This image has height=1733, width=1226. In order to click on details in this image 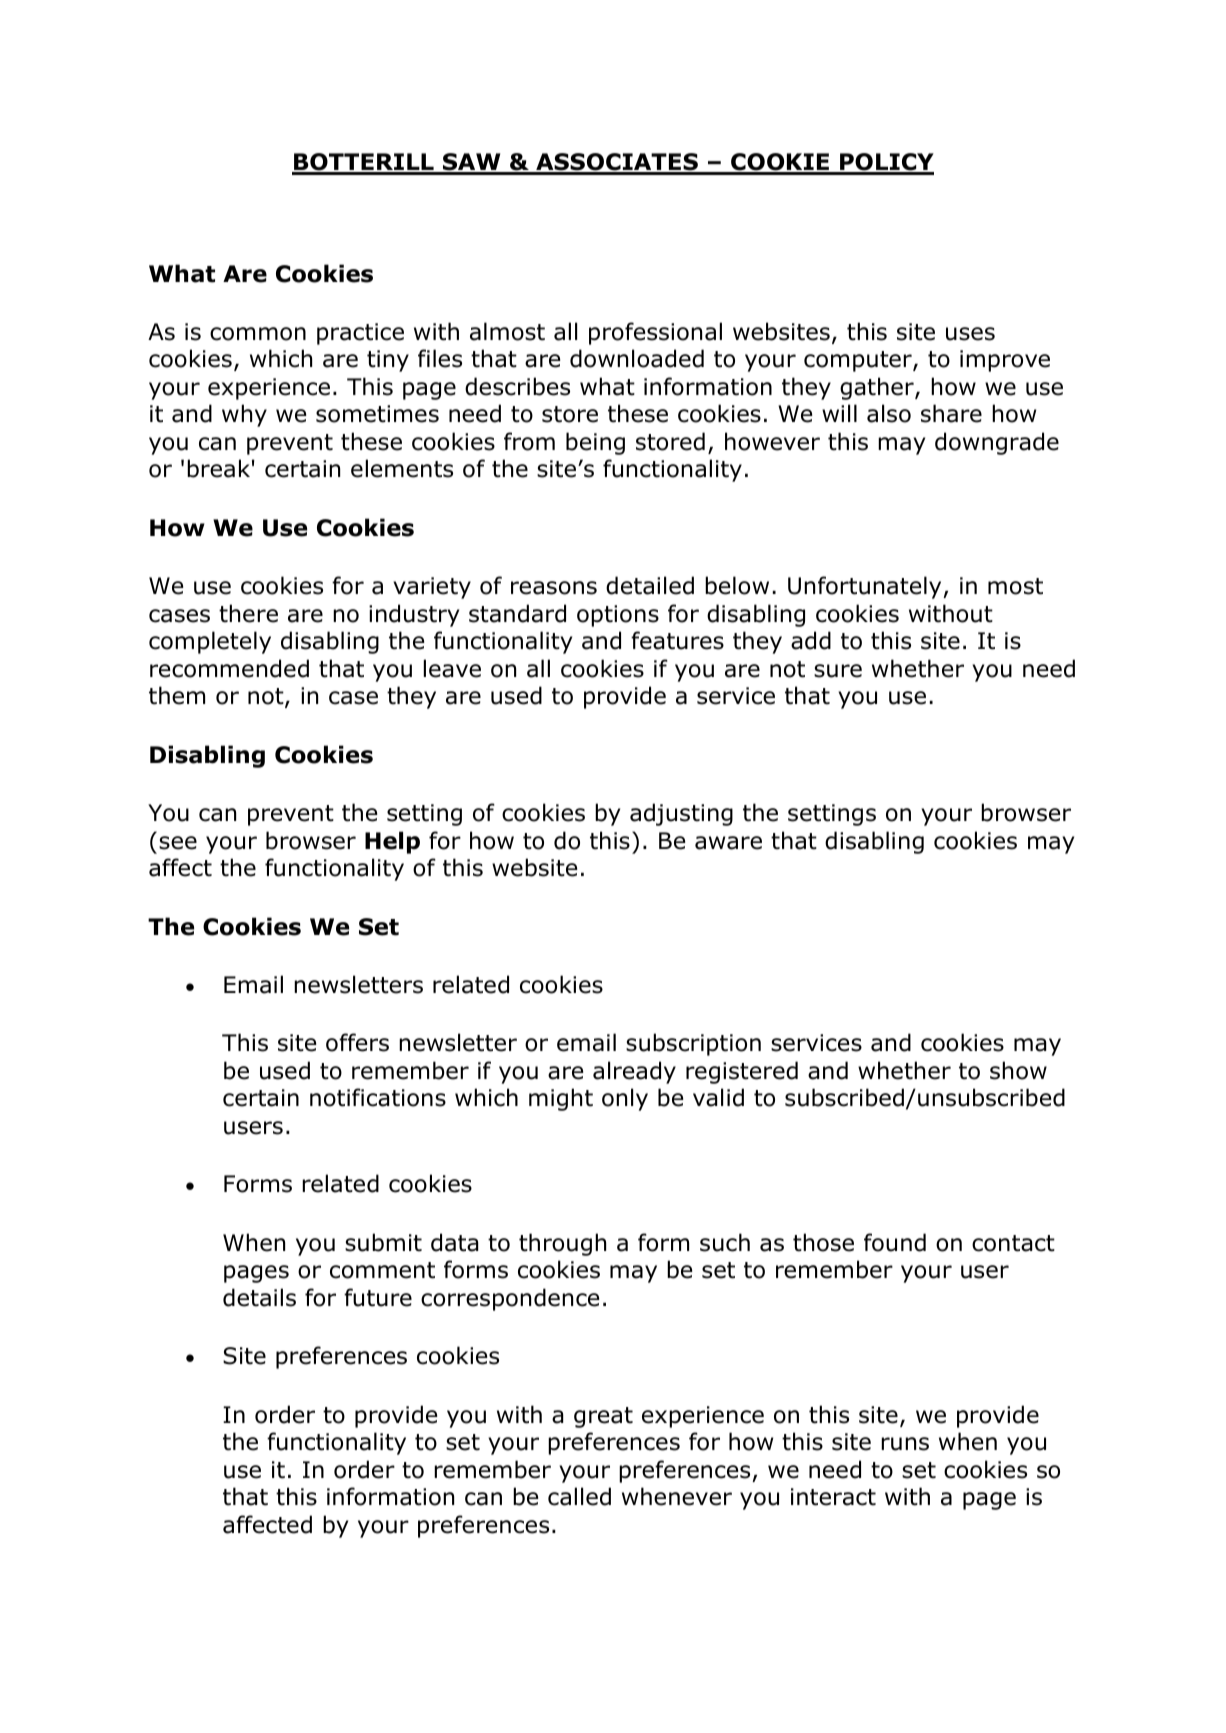, I will do `click(259, 1297)`.
